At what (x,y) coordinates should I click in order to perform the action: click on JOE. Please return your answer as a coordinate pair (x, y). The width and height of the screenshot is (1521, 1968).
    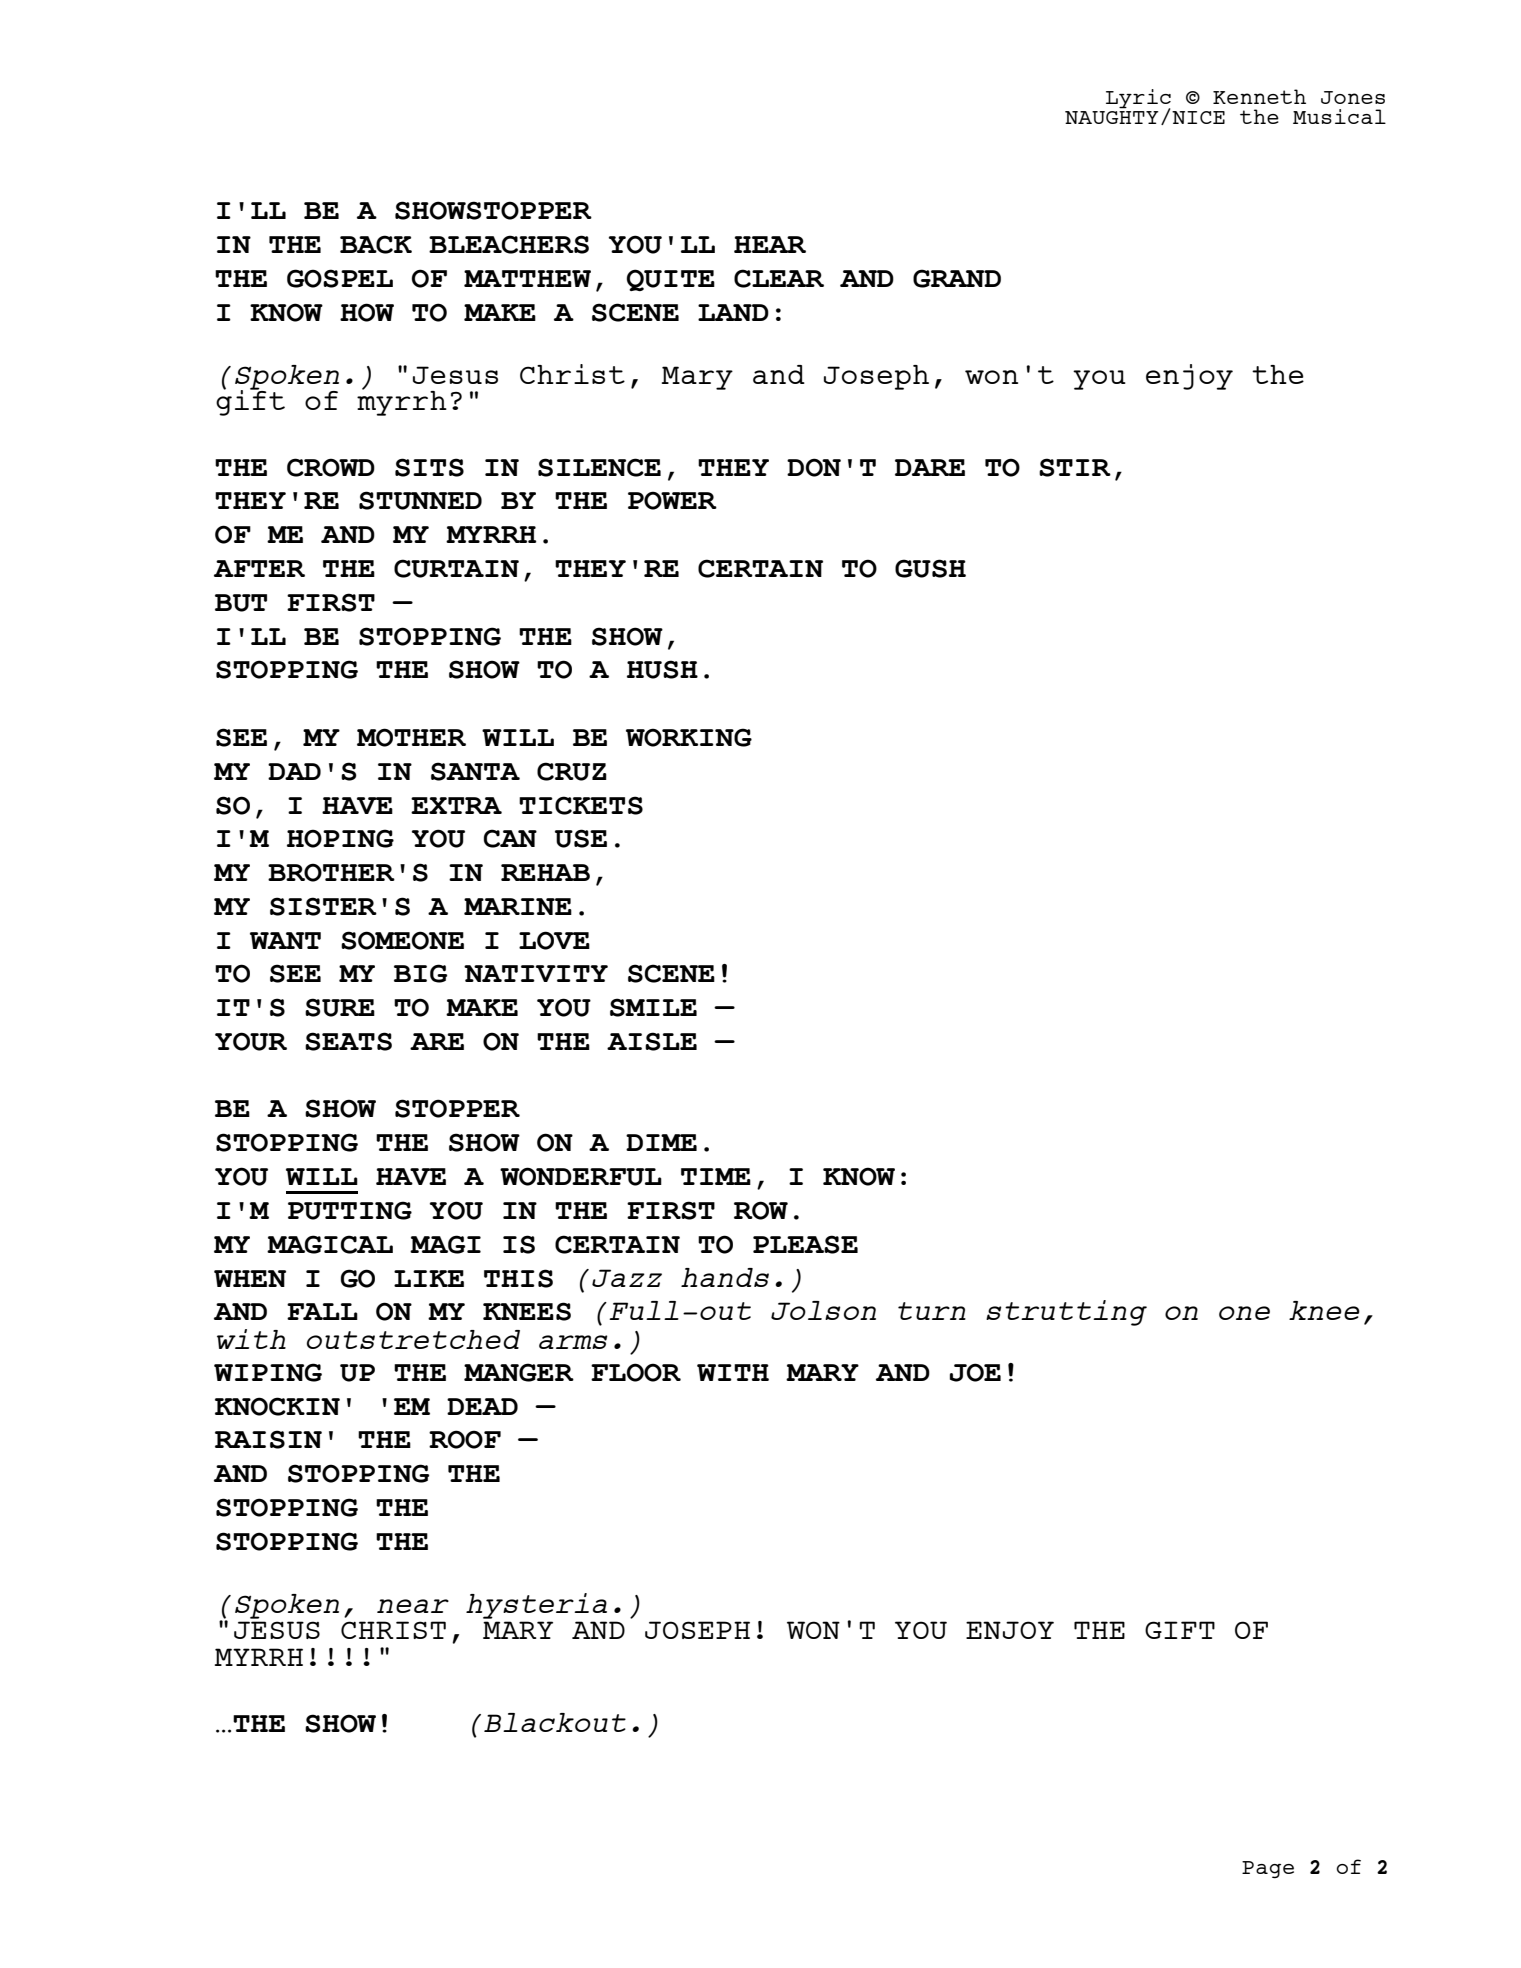
    Looking at the image, I should click on (975, 1372).
